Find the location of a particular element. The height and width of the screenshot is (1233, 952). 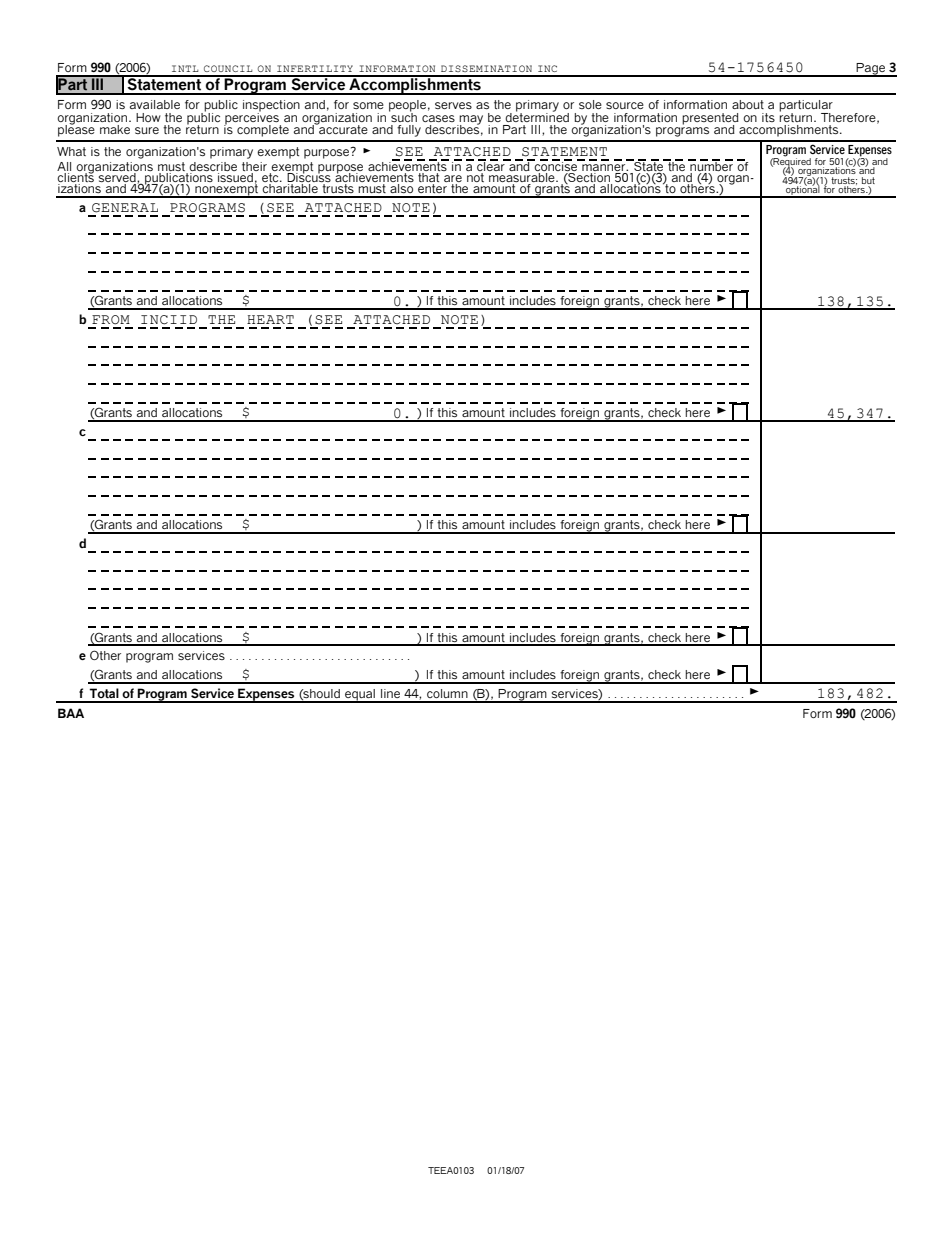

BAA is located at coordinates (71, 713).
